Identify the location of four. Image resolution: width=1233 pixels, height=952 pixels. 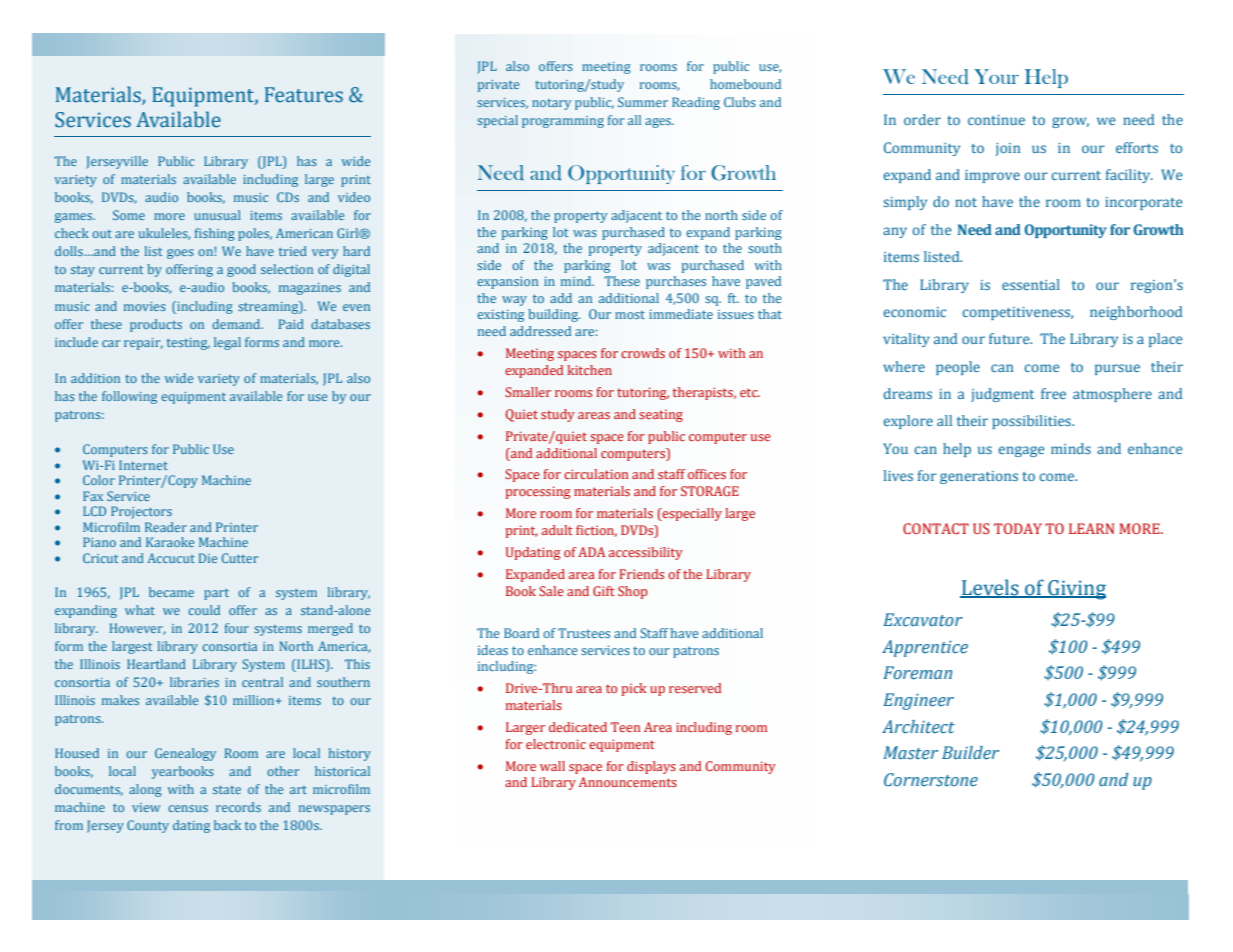
(237, 628).
